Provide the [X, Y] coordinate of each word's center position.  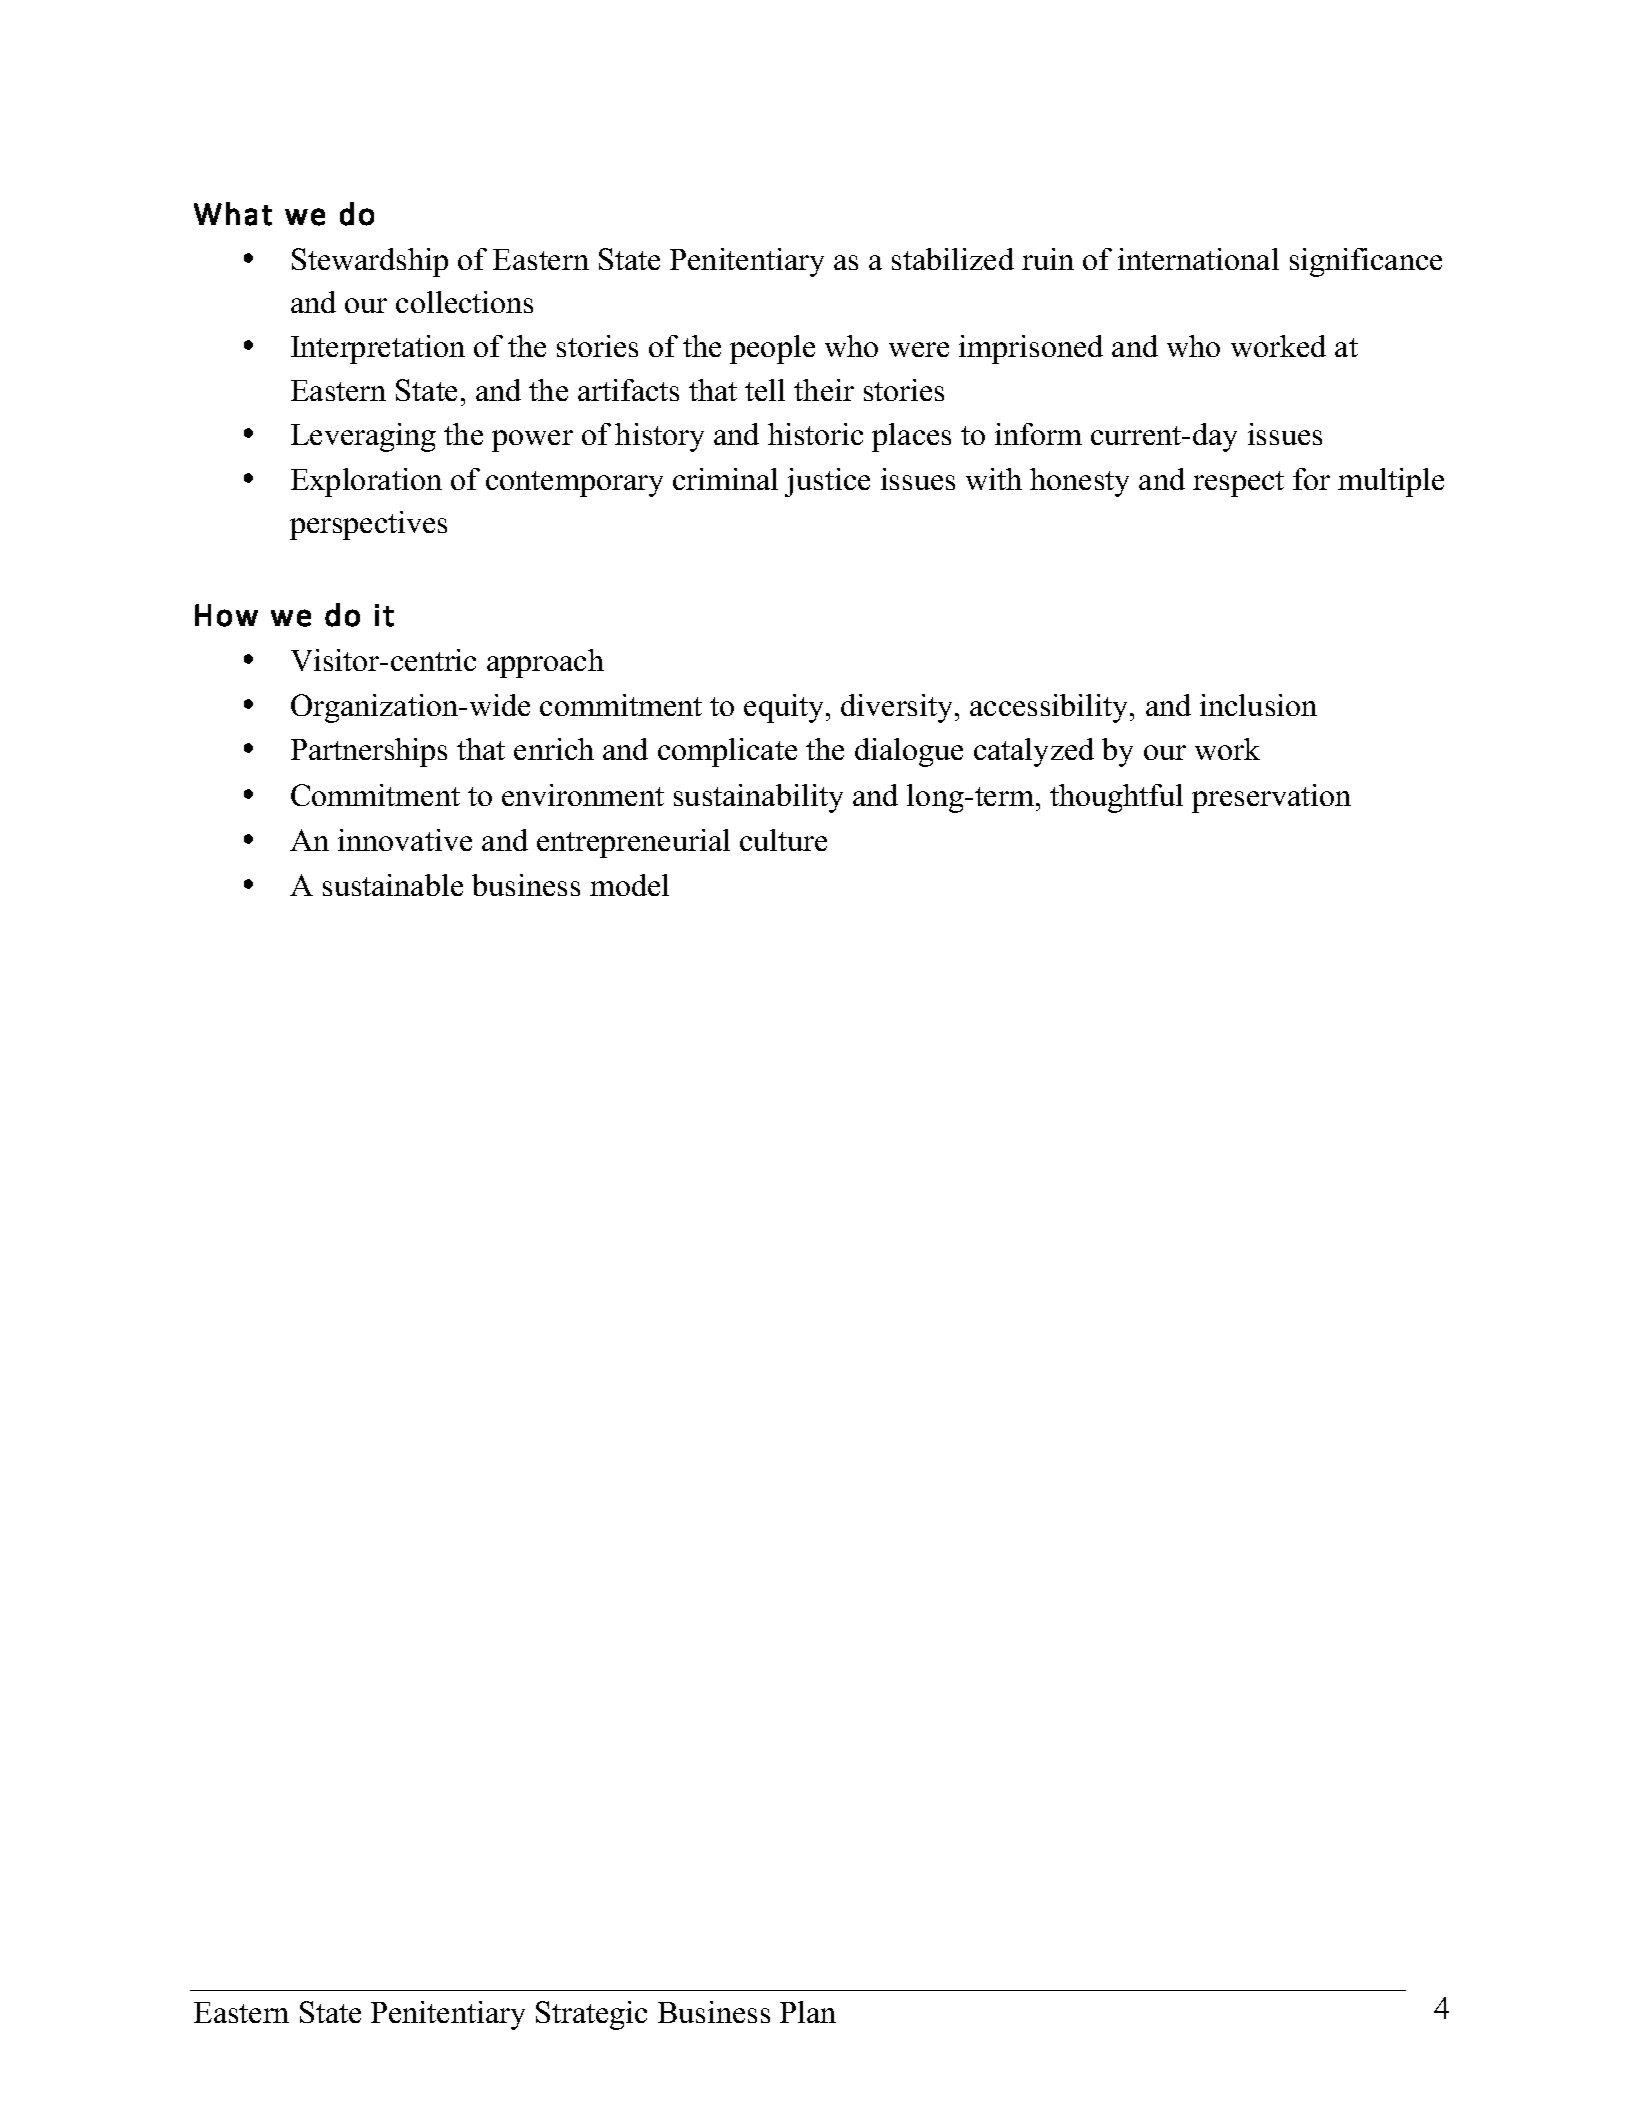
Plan [808, 2012]
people [772, 349]
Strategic [591, 2015]
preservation [1271, 798]
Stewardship [370, 262]
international [1198, 259]
